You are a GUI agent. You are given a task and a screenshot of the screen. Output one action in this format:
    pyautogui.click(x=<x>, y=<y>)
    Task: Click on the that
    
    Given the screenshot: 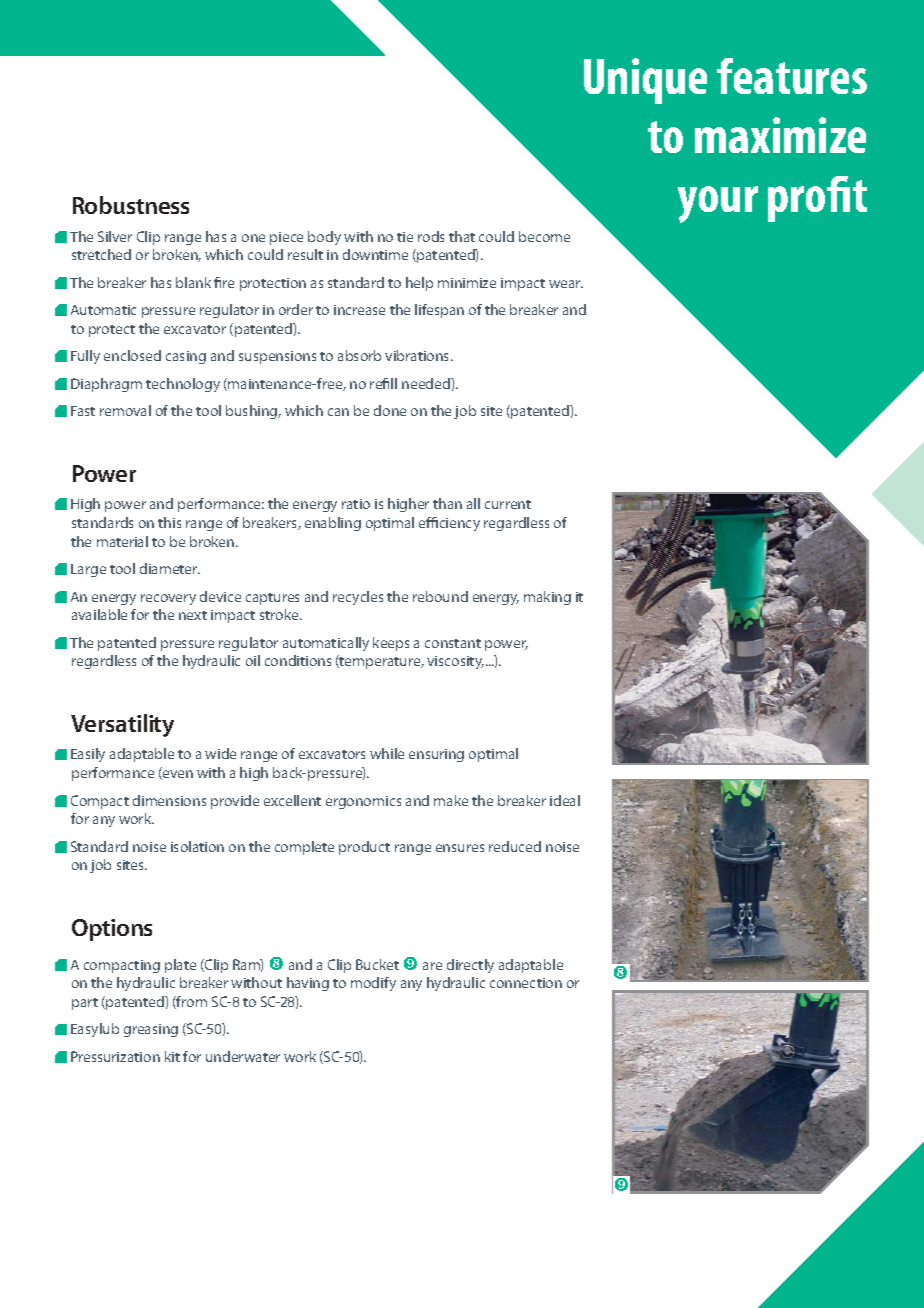 What is the action you would take?
    pyautogui.click(x=462, y=236)
